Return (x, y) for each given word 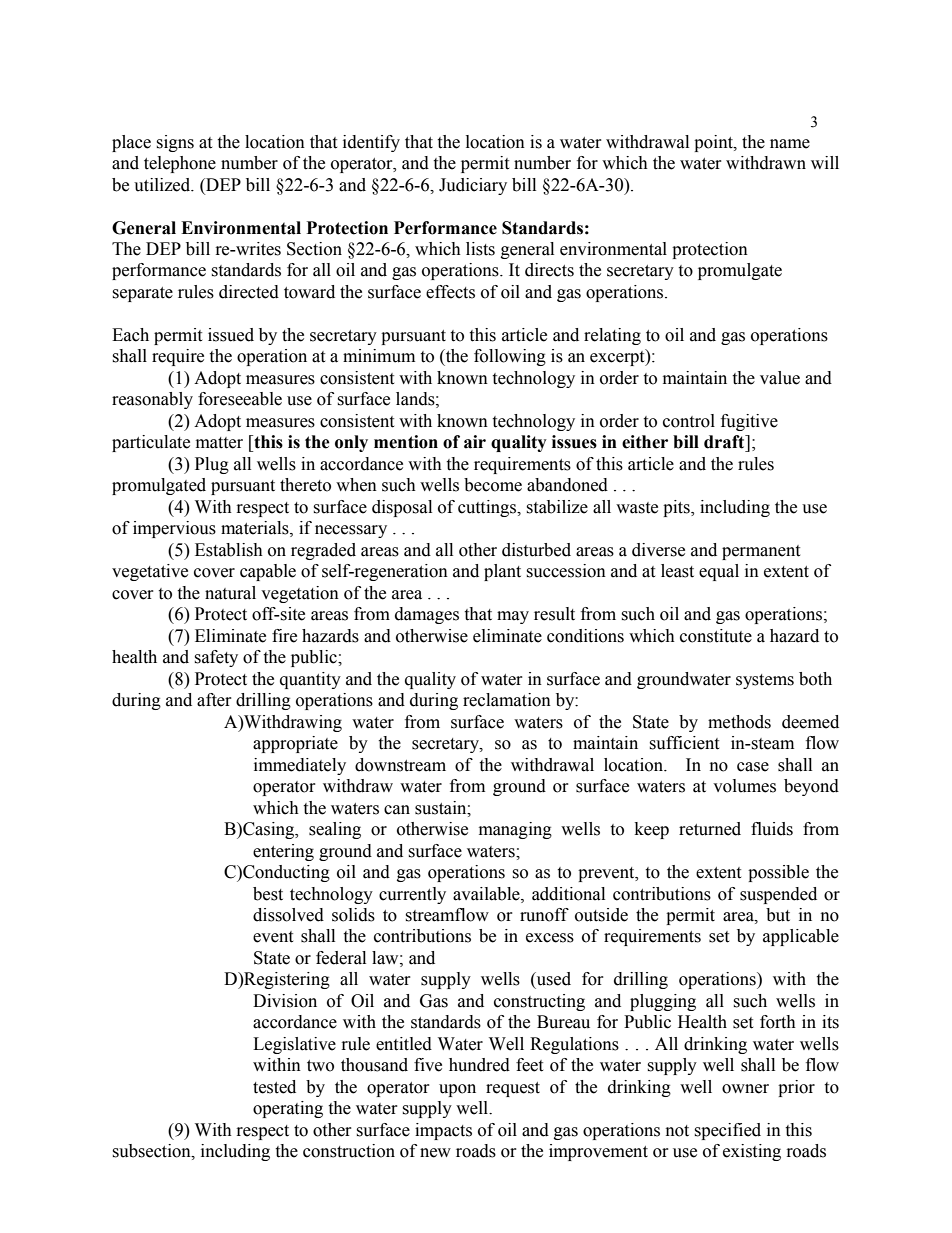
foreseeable (240, 399)
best (268, 894)
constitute (716, 636)
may (513, 617)
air (475, 442)
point (714, 143)
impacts (443, 1131)
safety (216, 658)
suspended (778, 895)
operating (288, 1109)
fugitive (749, 422)
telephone (180, 164)
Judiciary (473, 186)
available (487, 894)
